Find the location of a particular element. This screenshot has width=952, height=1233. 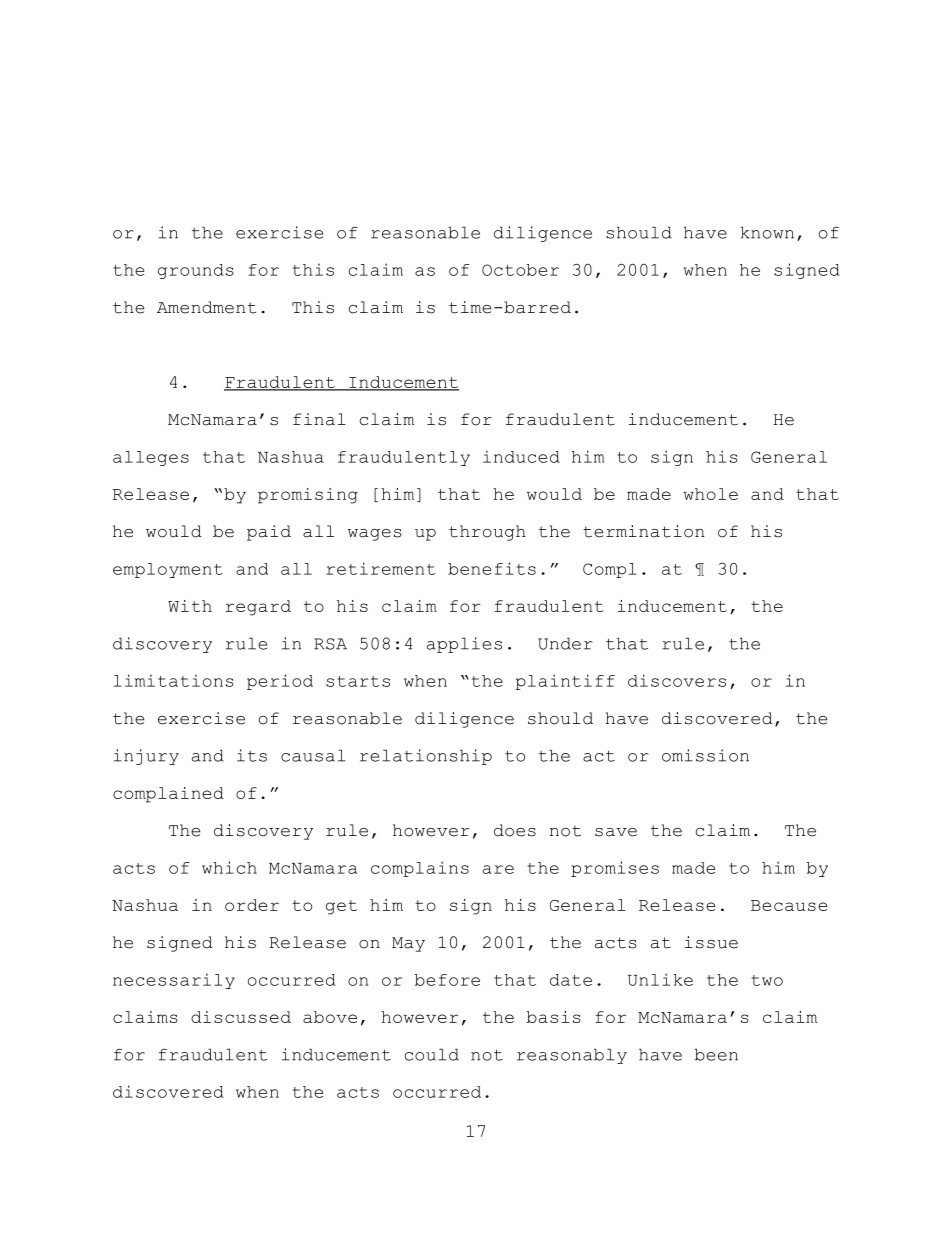

grounds is located at coordinates (196, 271).
